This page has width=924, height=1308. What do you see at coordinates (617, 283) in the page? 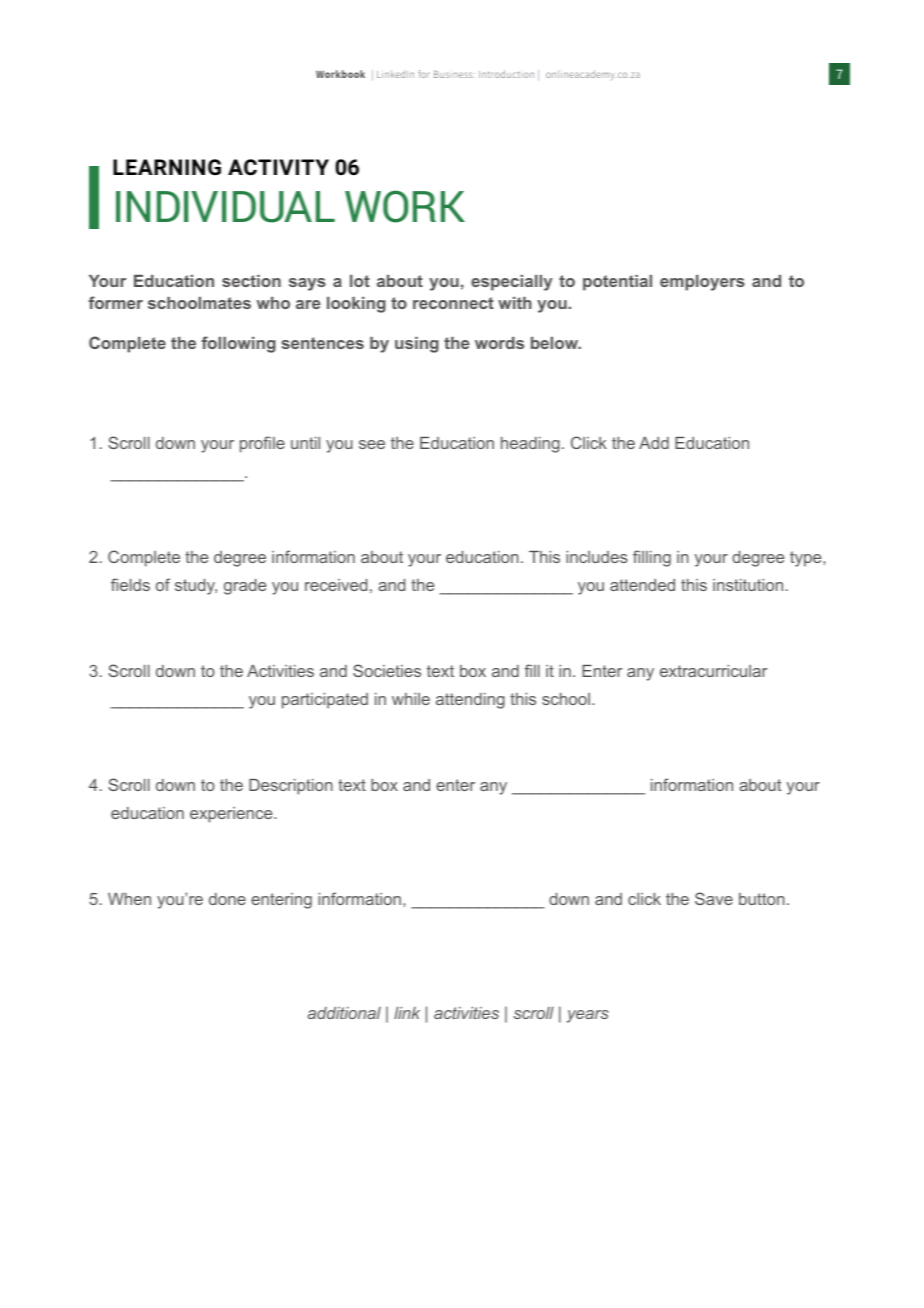
I see `potential` at bounding box center [617, 283].
